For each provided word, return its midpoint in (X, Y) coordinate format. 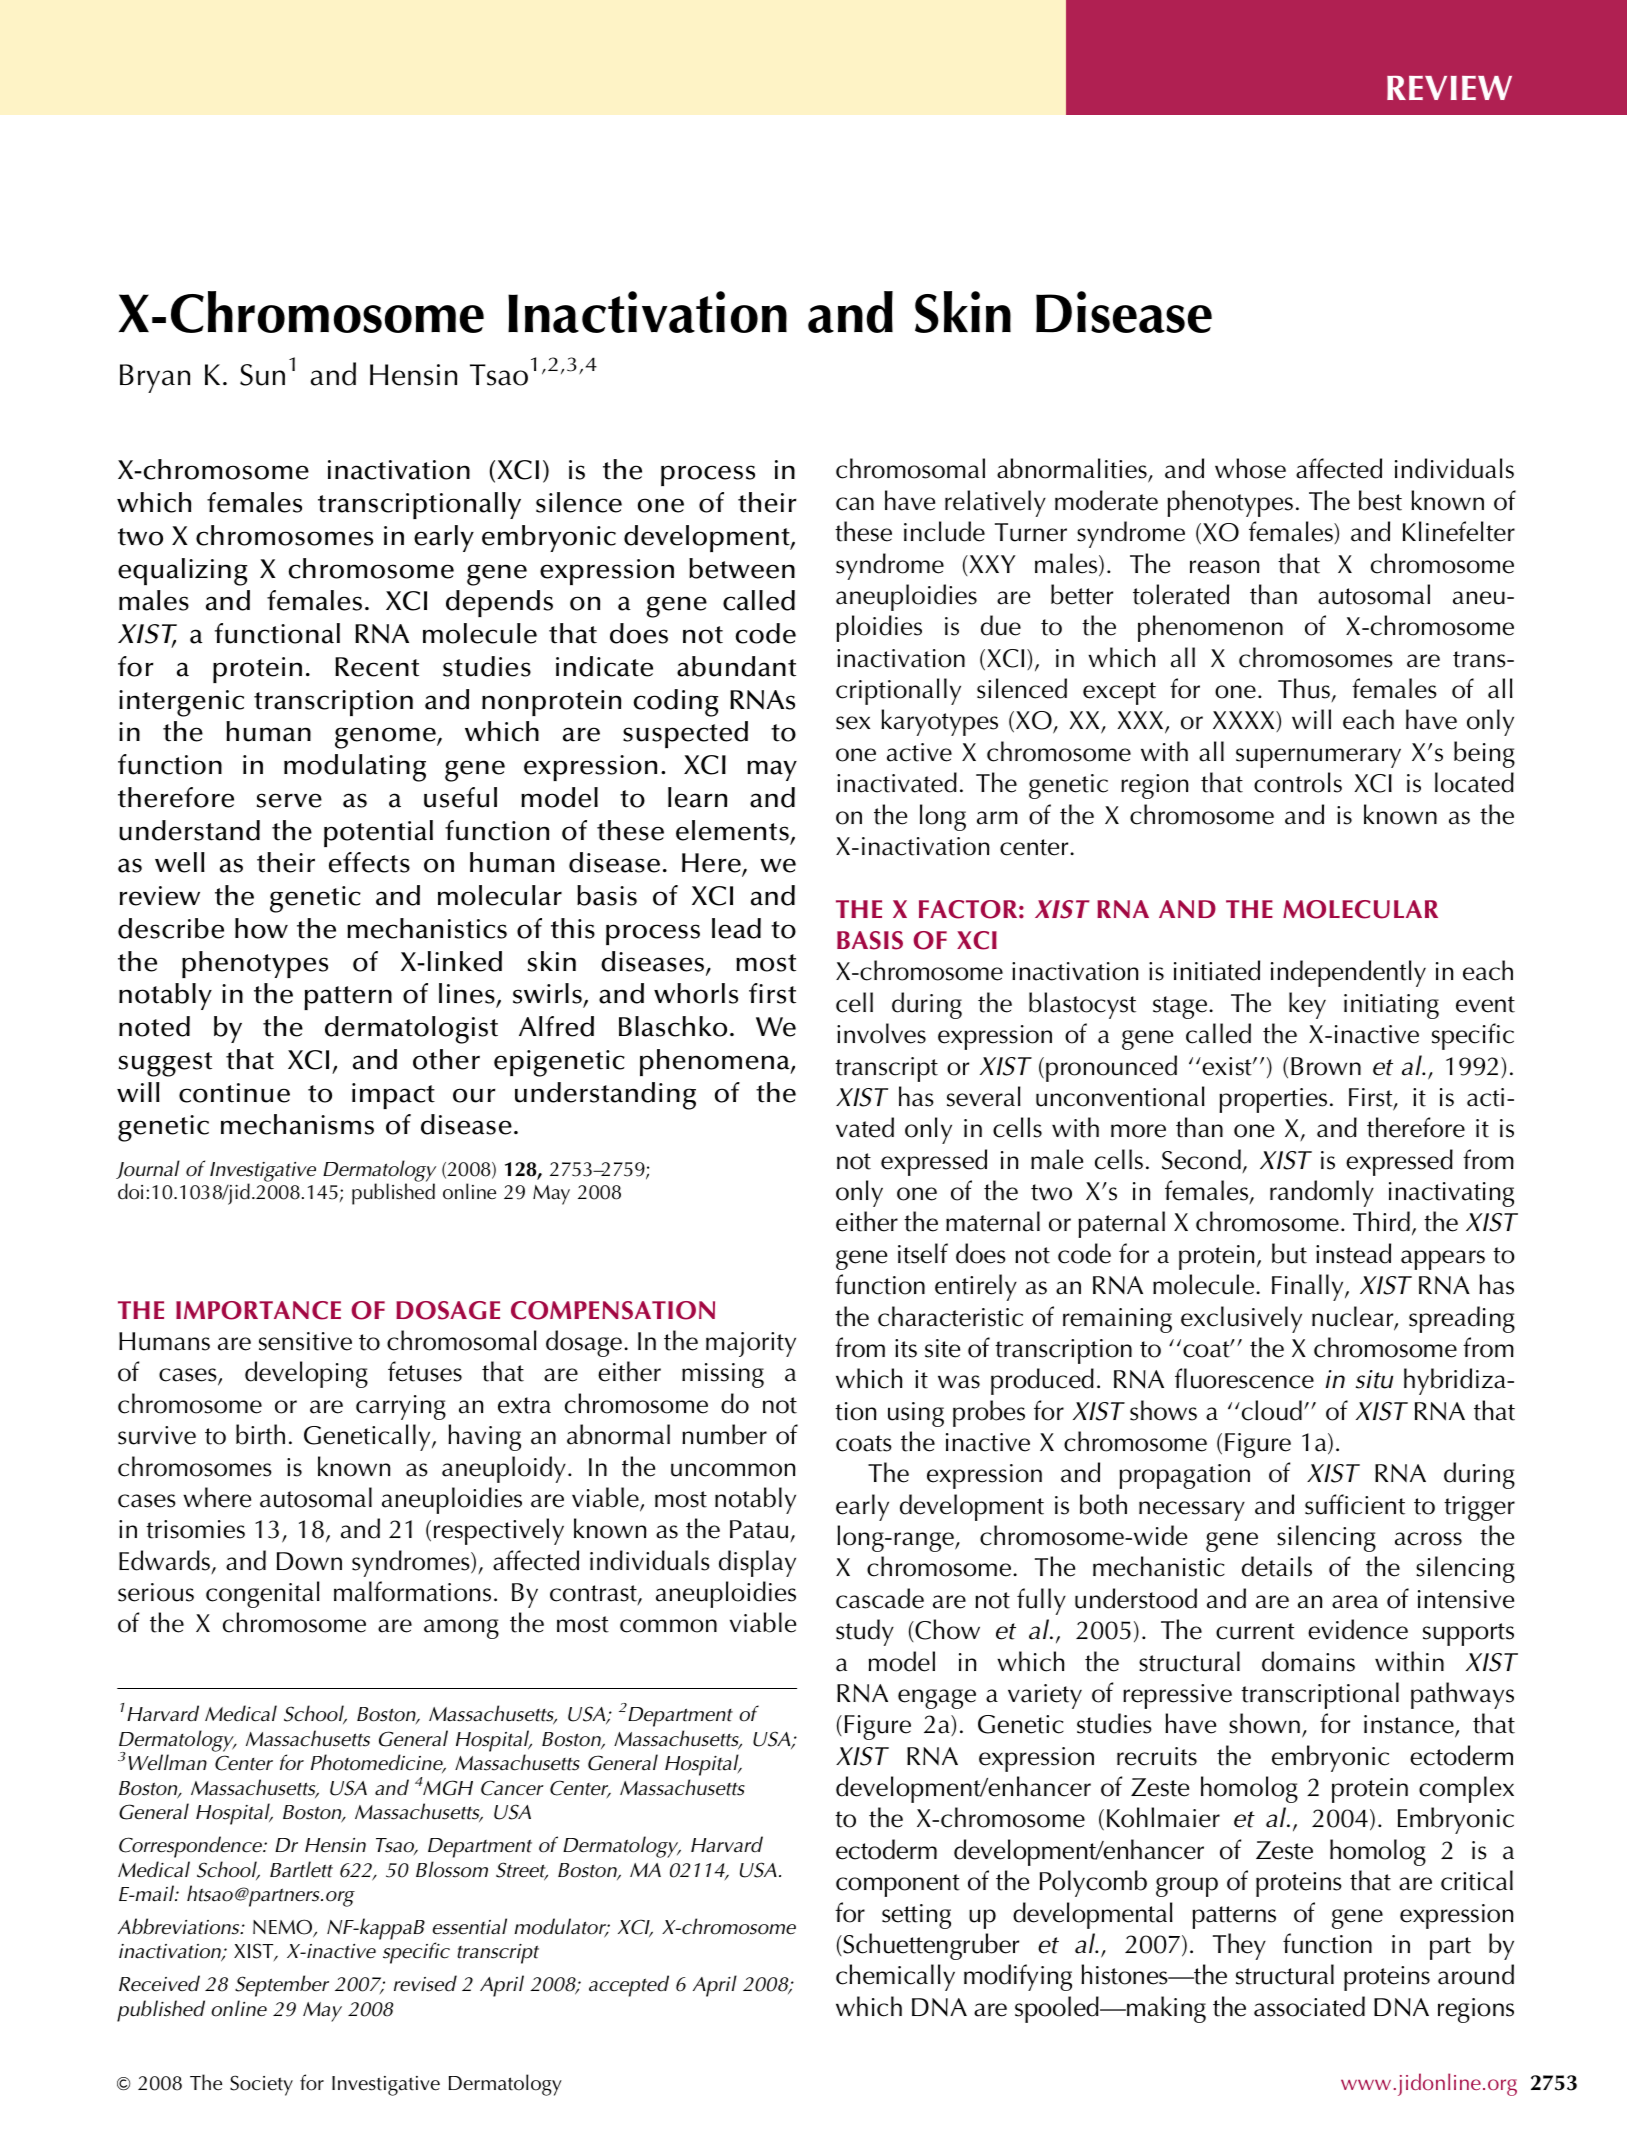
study (865, 1632)
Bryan (155, 378)
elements (732, 830)
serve (289, 800)
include (944, 531)
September (282, 1986)
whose (1250, 468)
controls (1298, 782)
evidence (1358, 1629)
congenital (263, 1594)
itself (923, 1253)
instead (1353, 1253)
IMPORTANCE (258, 1310)
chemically (895, 1977)
